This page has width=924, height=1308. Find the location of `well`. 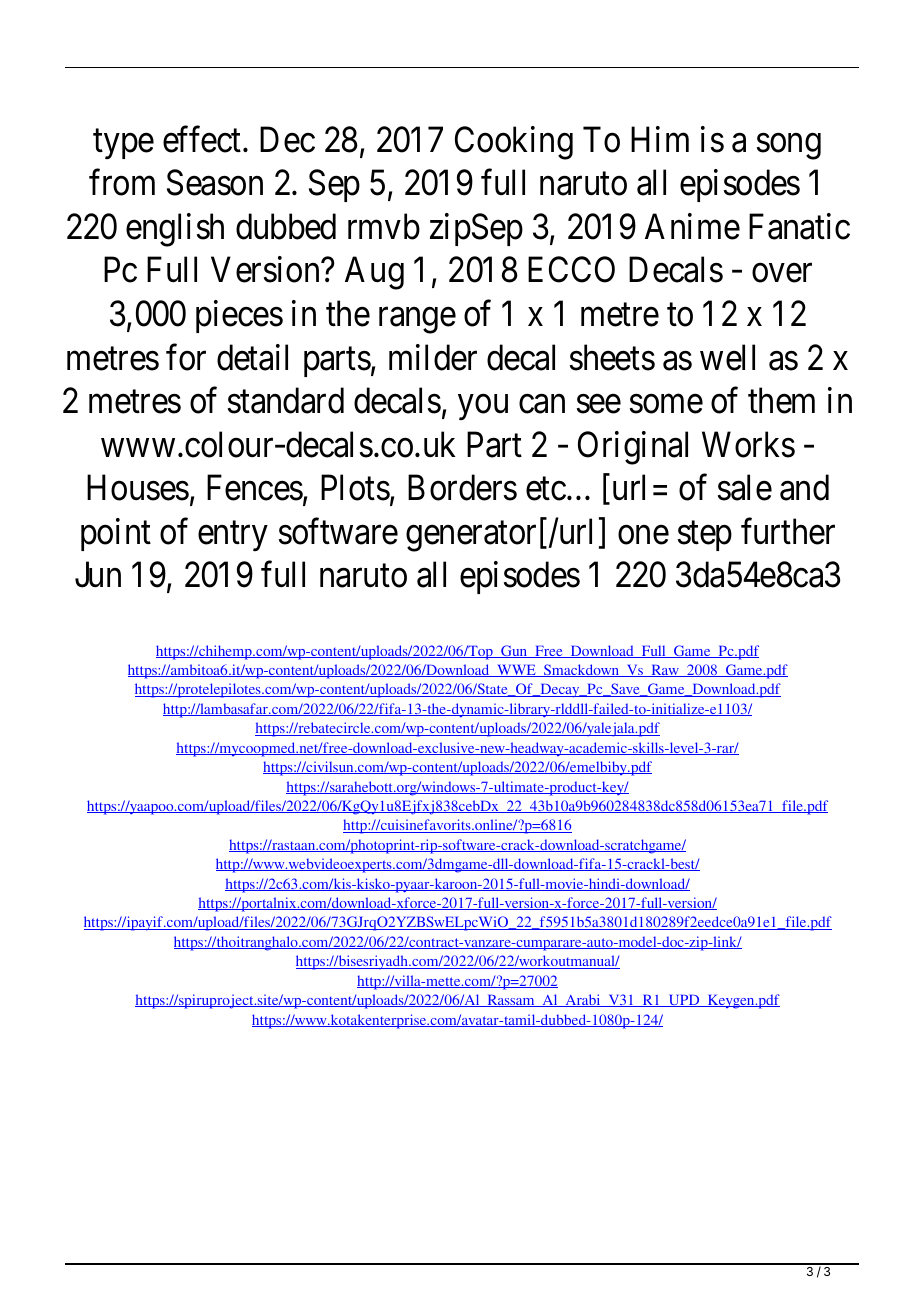

well is located at coordinates (727, 357).
